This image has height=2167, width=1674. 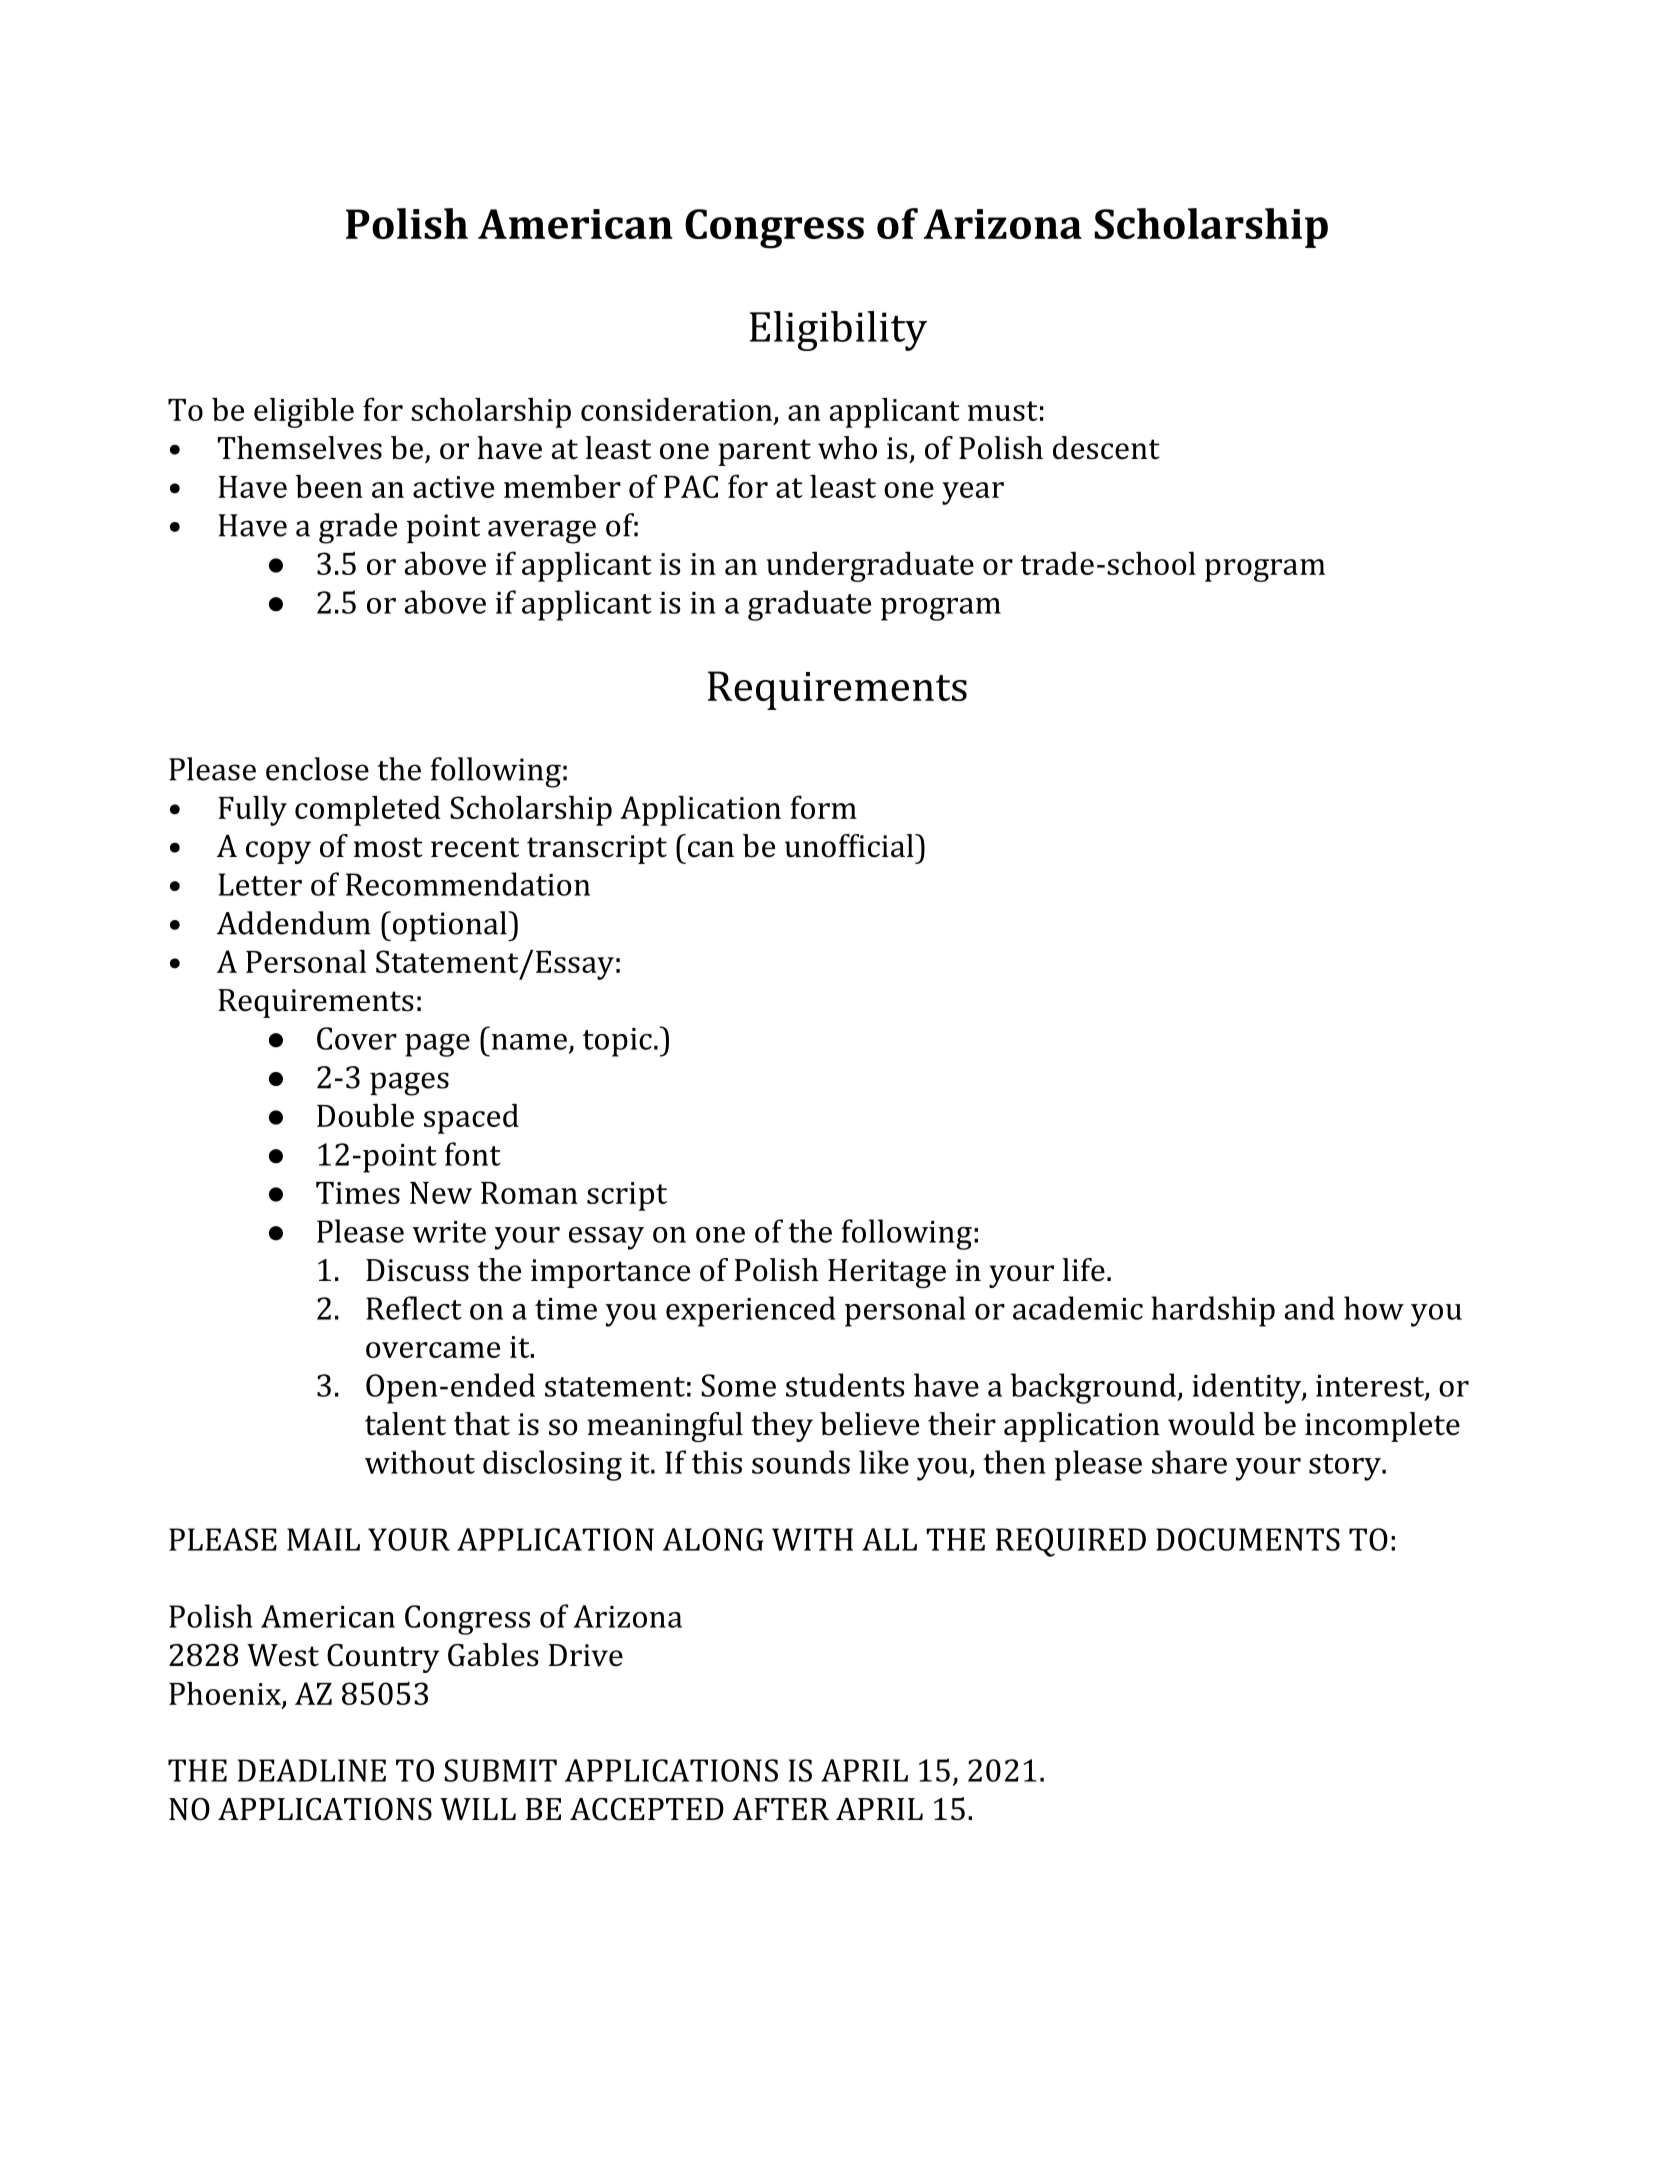 What do you see at coordinates (1106, 448) in the image?
I see `descent` at bounding box center [1106, 448].
